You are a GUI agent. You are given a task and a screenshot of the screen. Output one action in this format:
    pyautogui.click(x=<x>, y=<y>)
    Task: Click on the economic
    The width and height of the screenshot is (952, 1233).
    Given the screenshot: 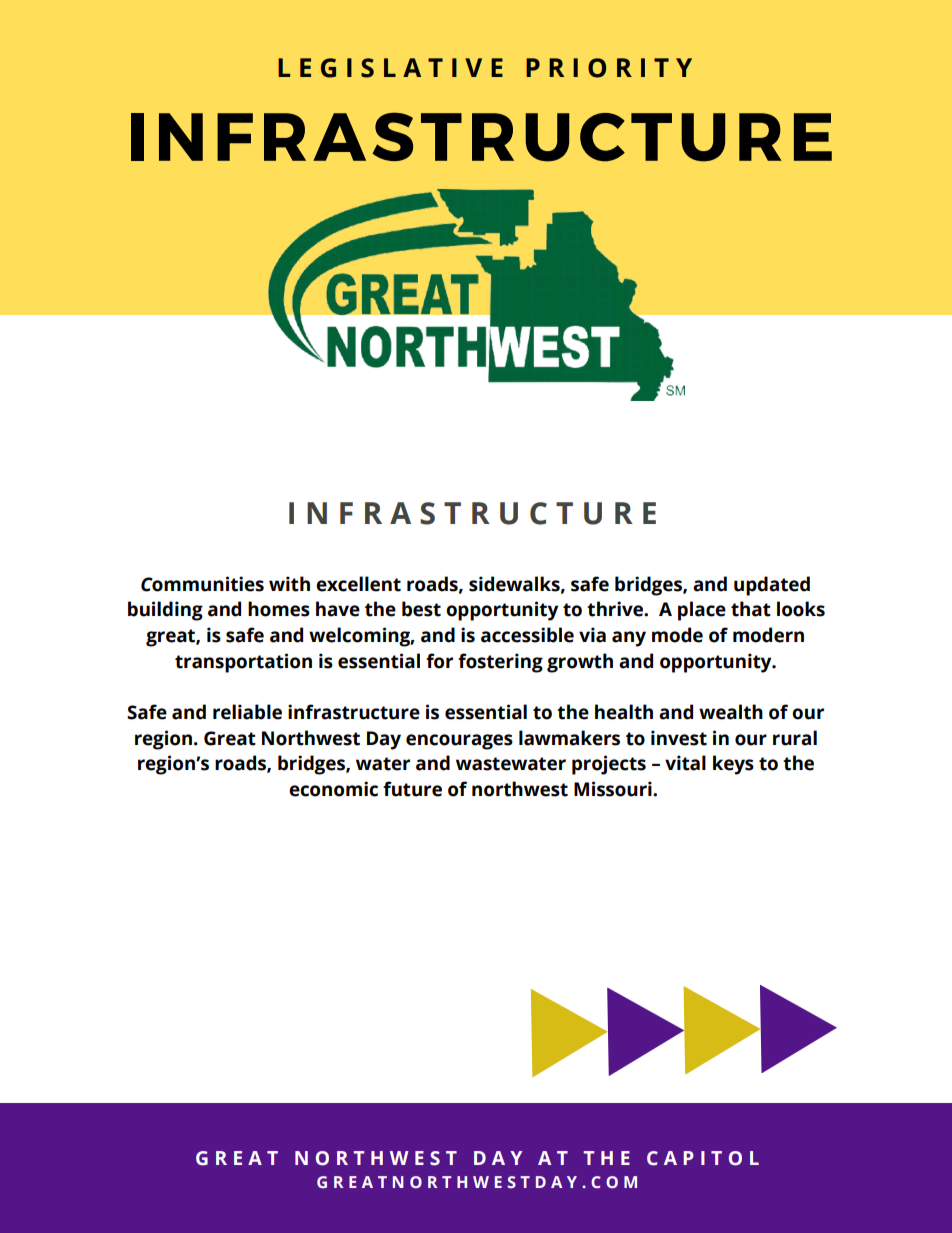 What is the action you would take?
    pyautogui.click(x=333, y=789)
